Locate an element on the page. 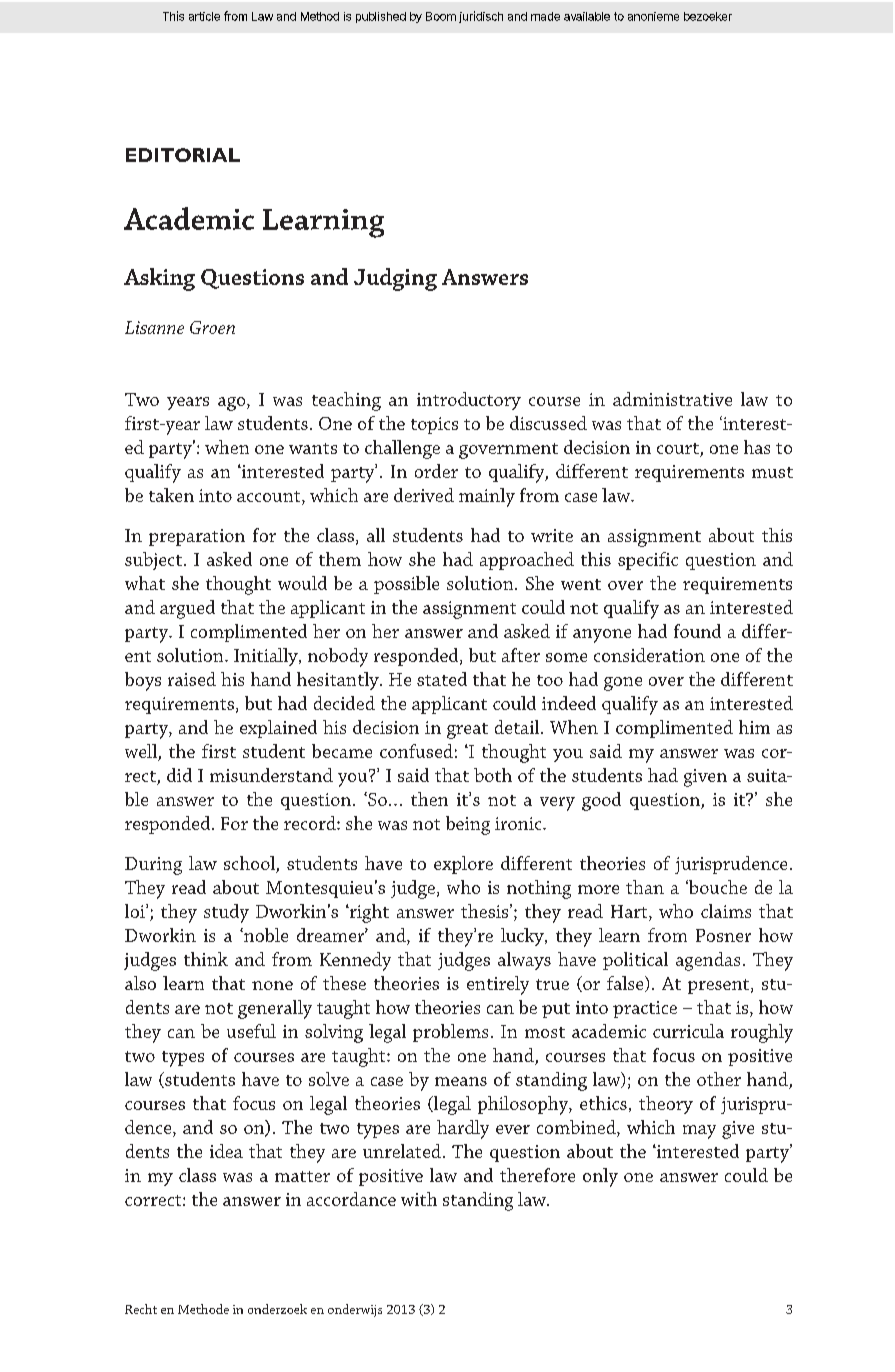 The width and height of the image is (895, 1372). curricula is located at coordinates (688, 1031).
